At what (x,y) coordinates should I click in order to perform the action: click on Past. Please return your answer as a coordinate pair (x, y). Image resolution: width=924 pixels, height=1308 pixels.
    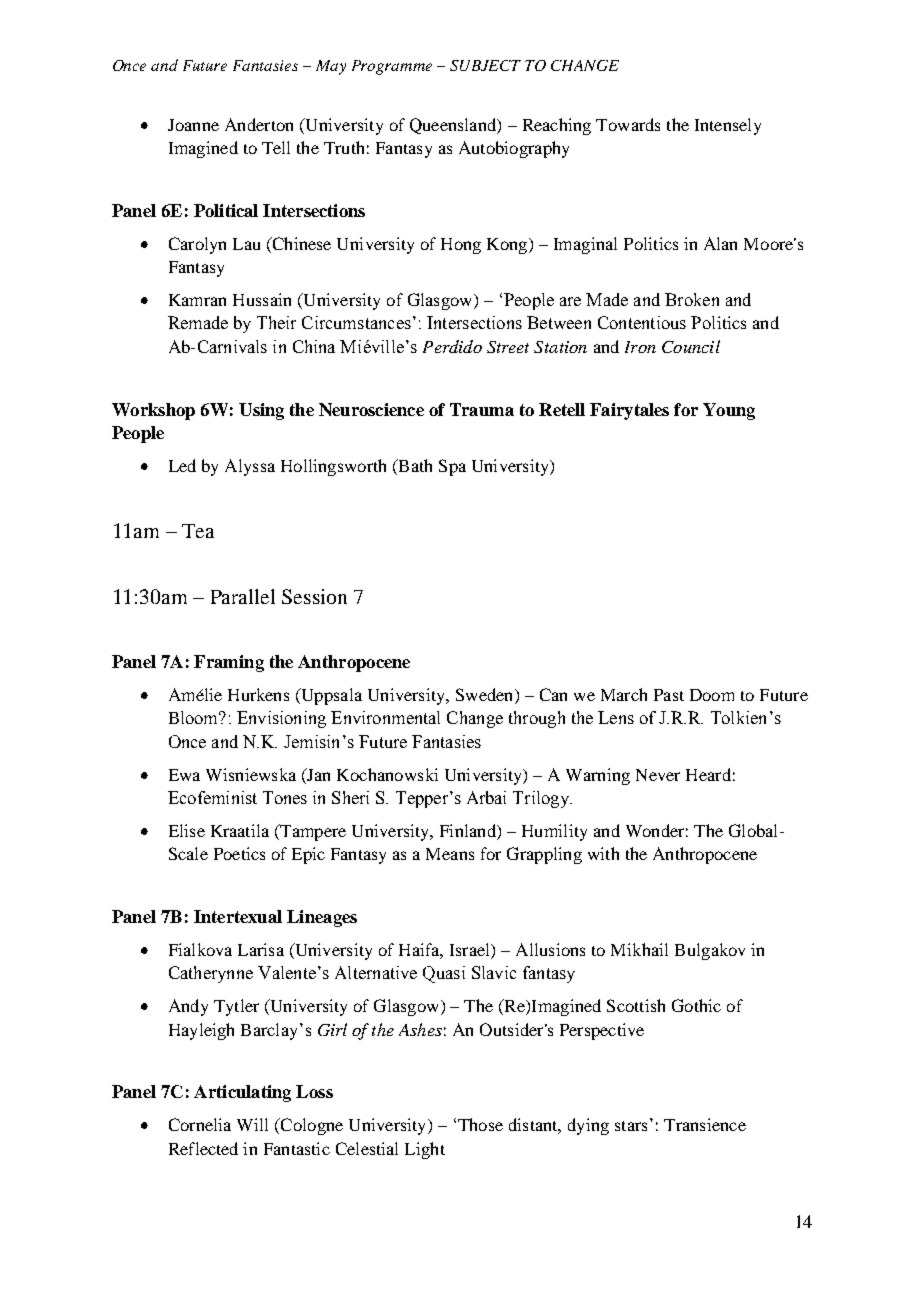
    Looking at the image, I should click on (669, 695).
